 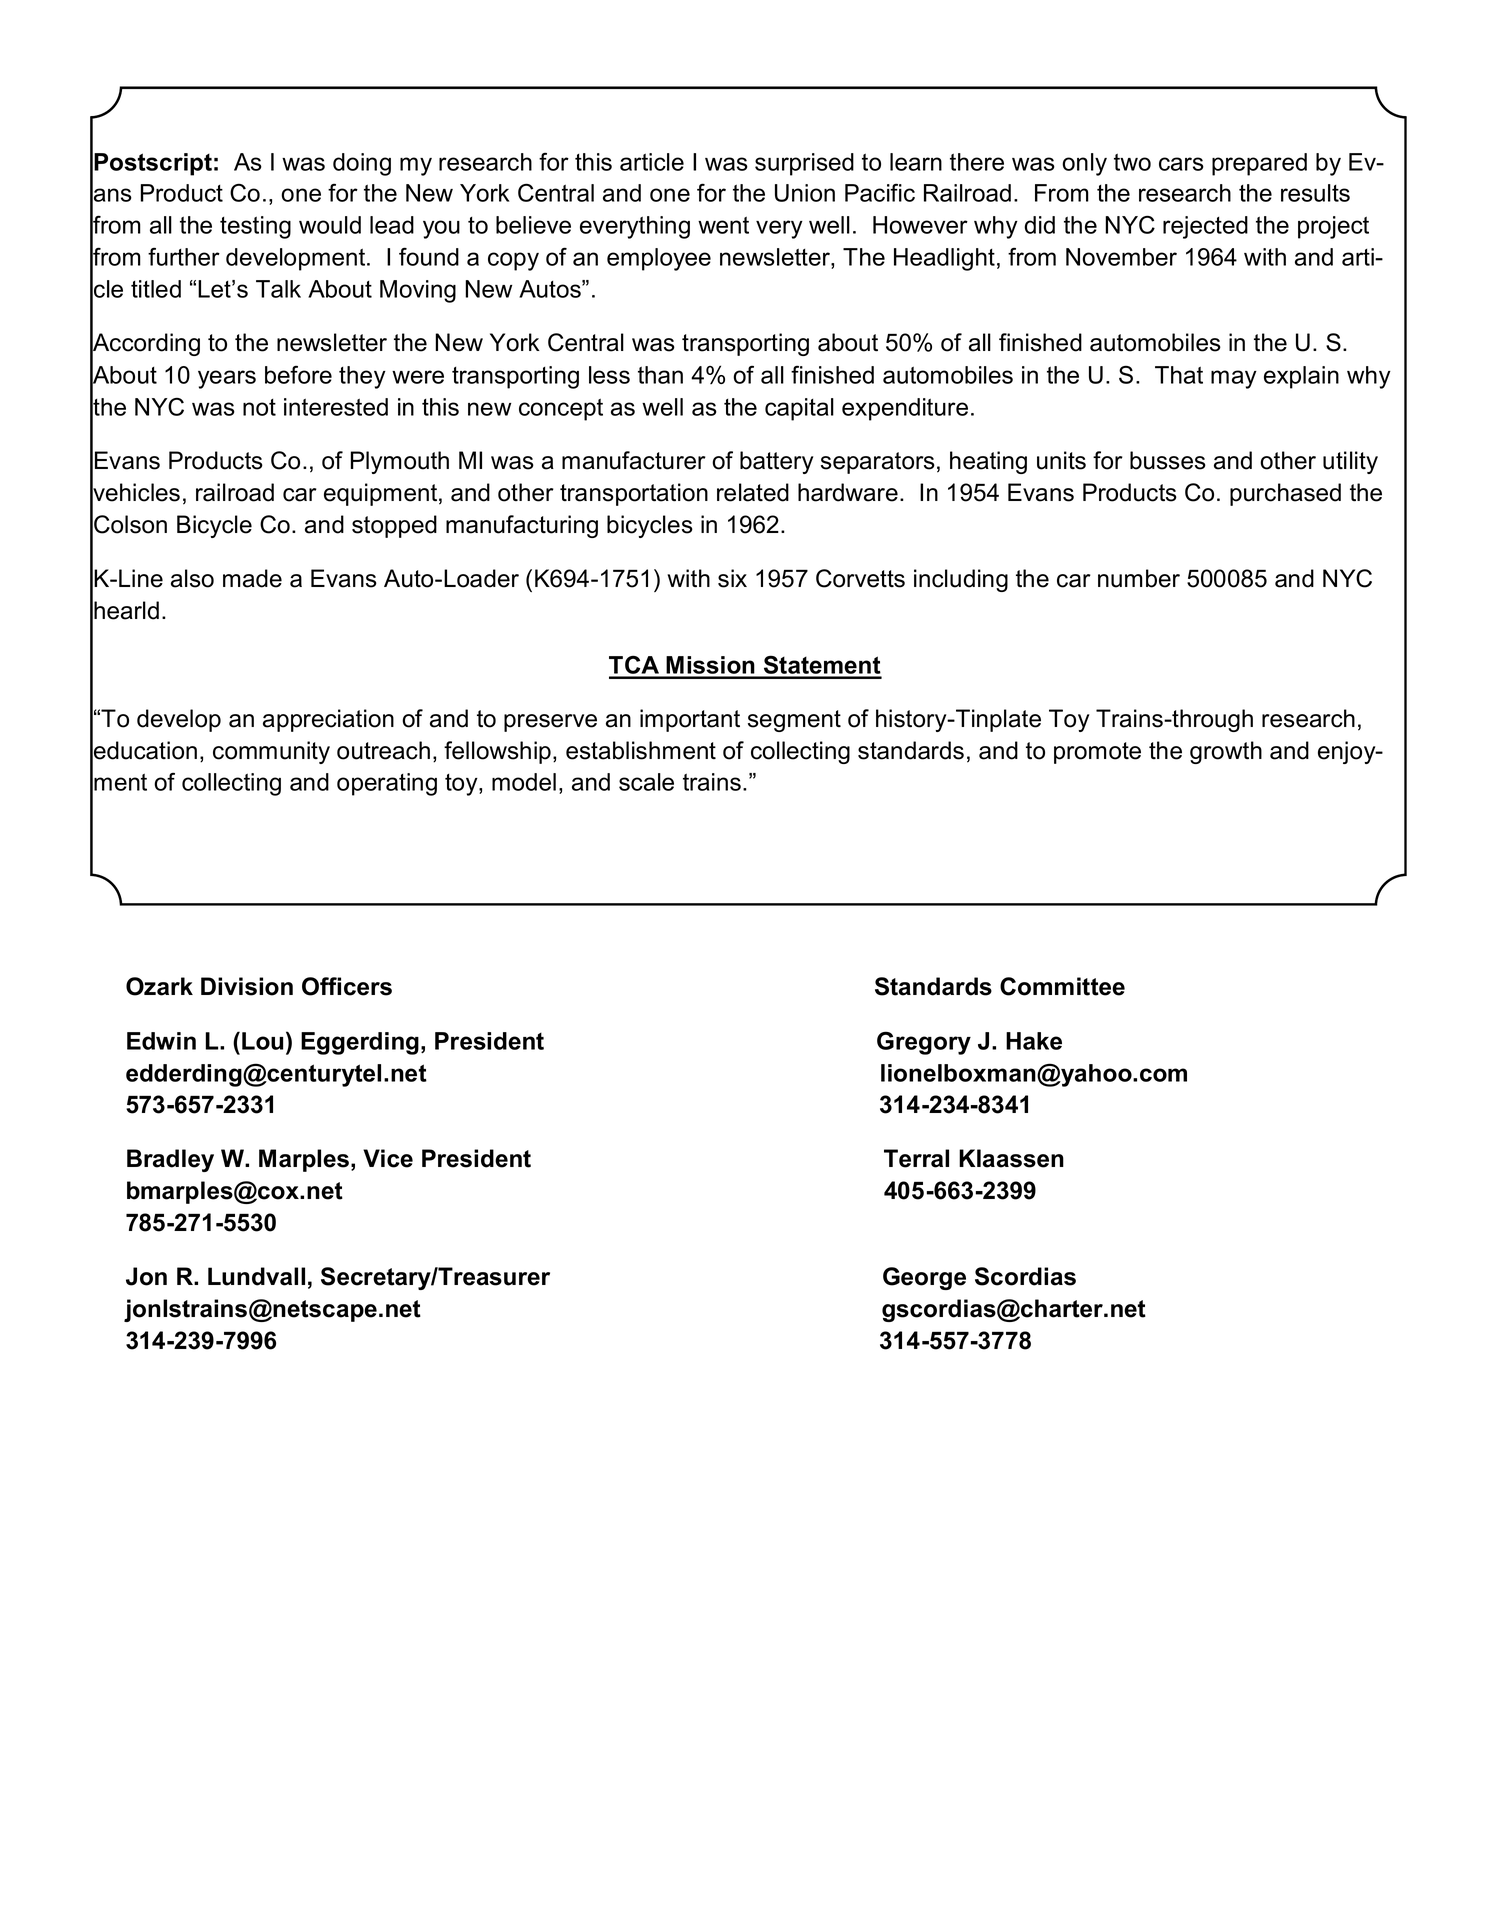 What do you see at coordinates (1205, 227) in the screenshot?
I see `rejected` at bounding box center [1205, 227].
